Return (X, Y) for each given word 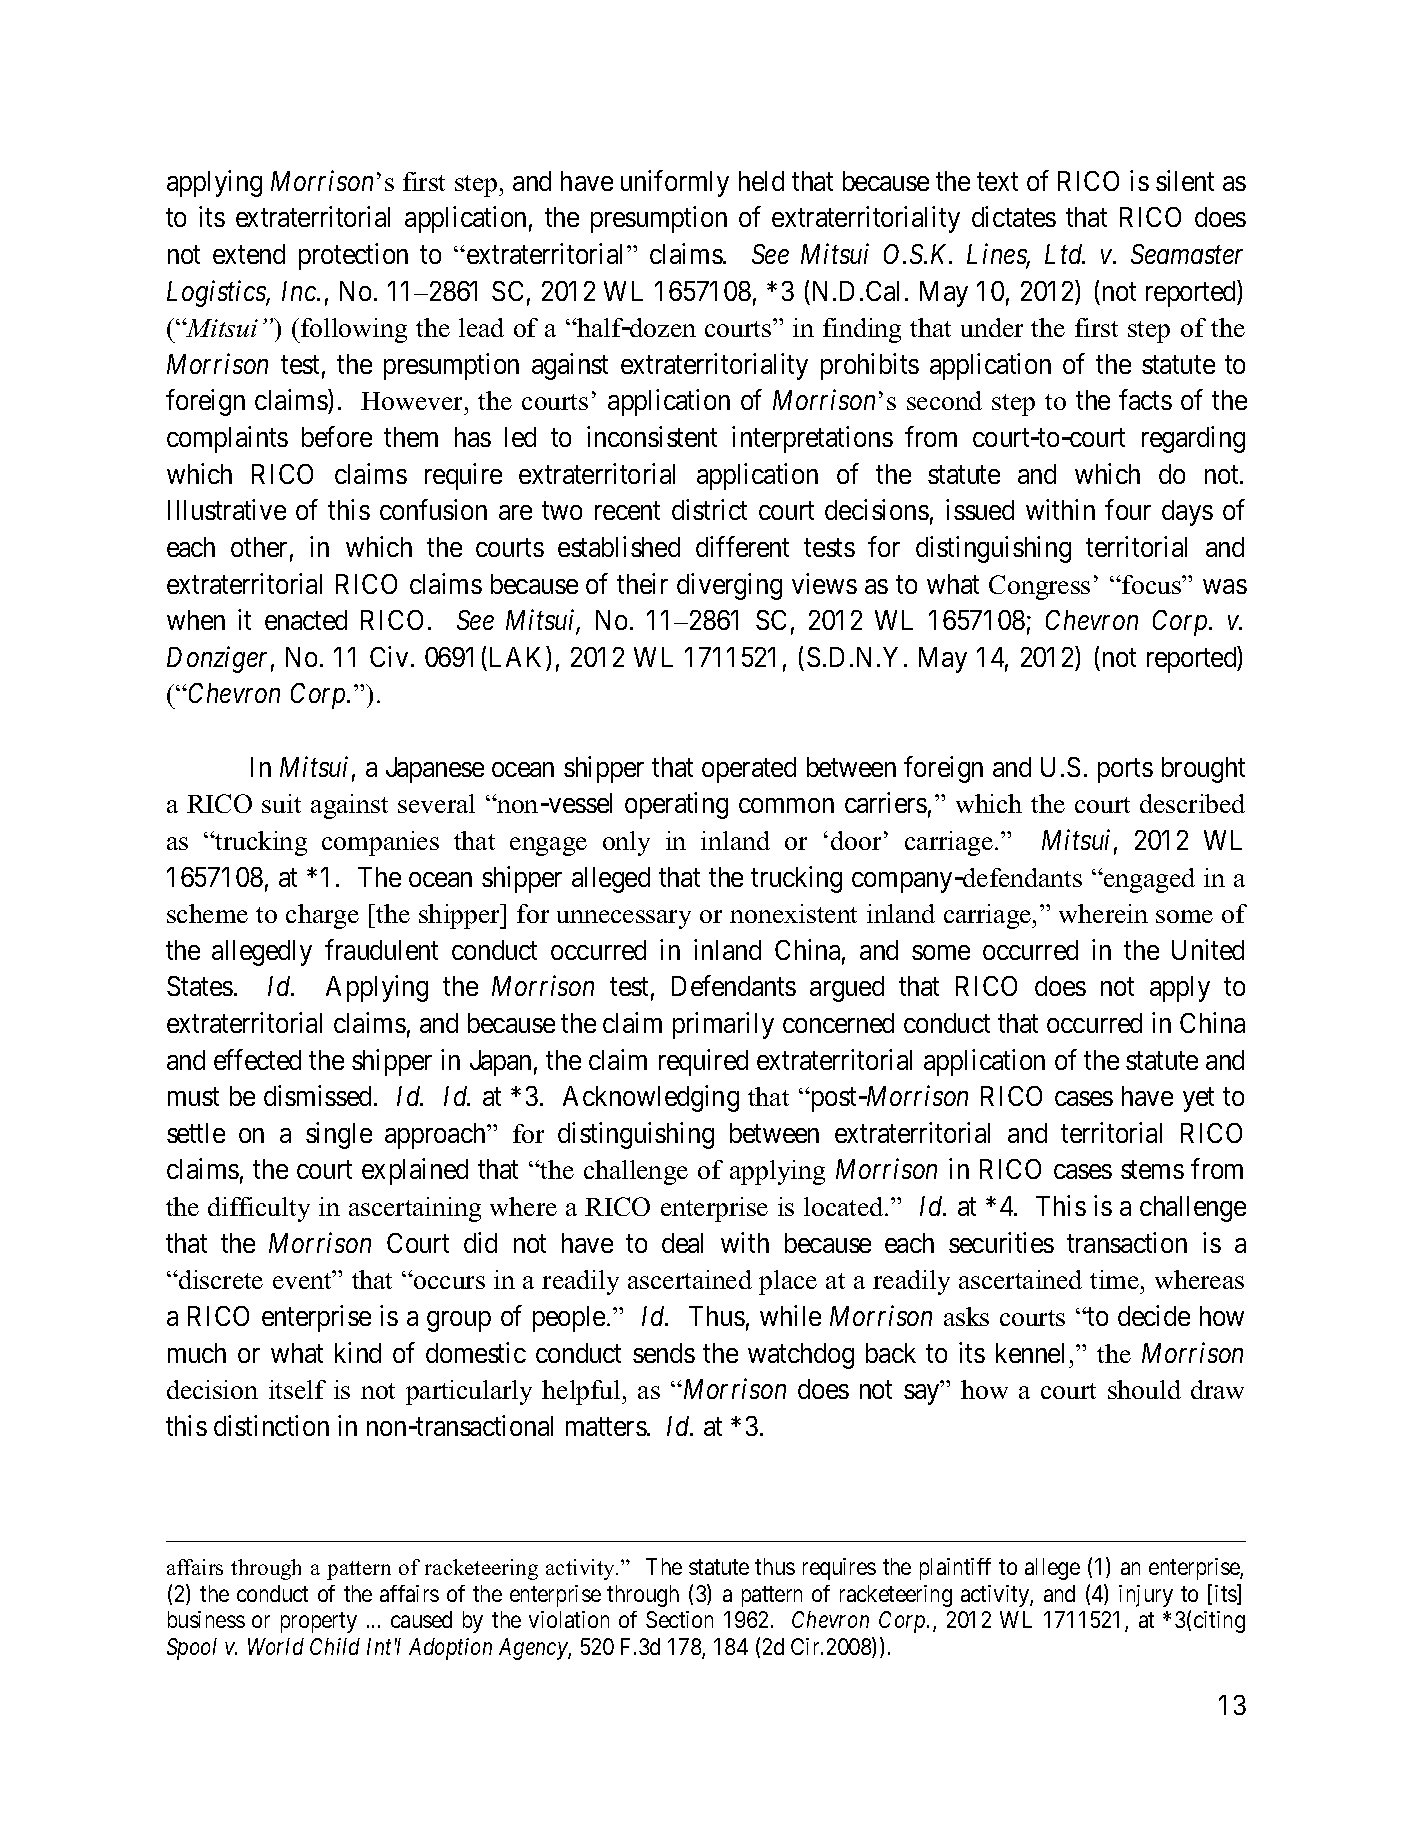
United (1208, 949)
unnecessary (624, 919)
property (319, 1623)
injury (1146, 1596)
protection (353, 256)
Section (679, 1619)
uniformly (675, 183)
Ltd (1065, 254)
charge (322, 916)
